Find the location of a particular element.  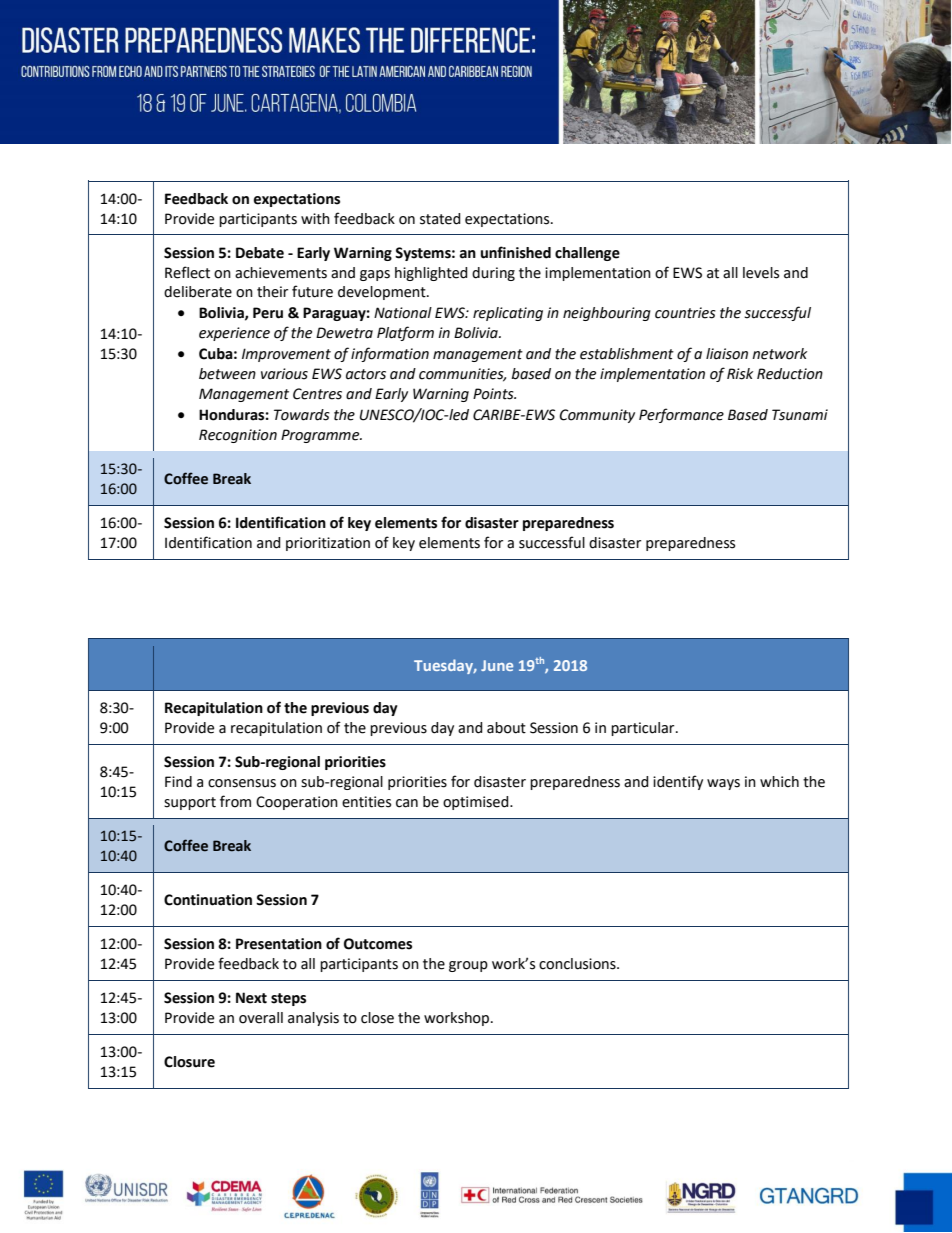

group is located at coordinates (468, 966).
